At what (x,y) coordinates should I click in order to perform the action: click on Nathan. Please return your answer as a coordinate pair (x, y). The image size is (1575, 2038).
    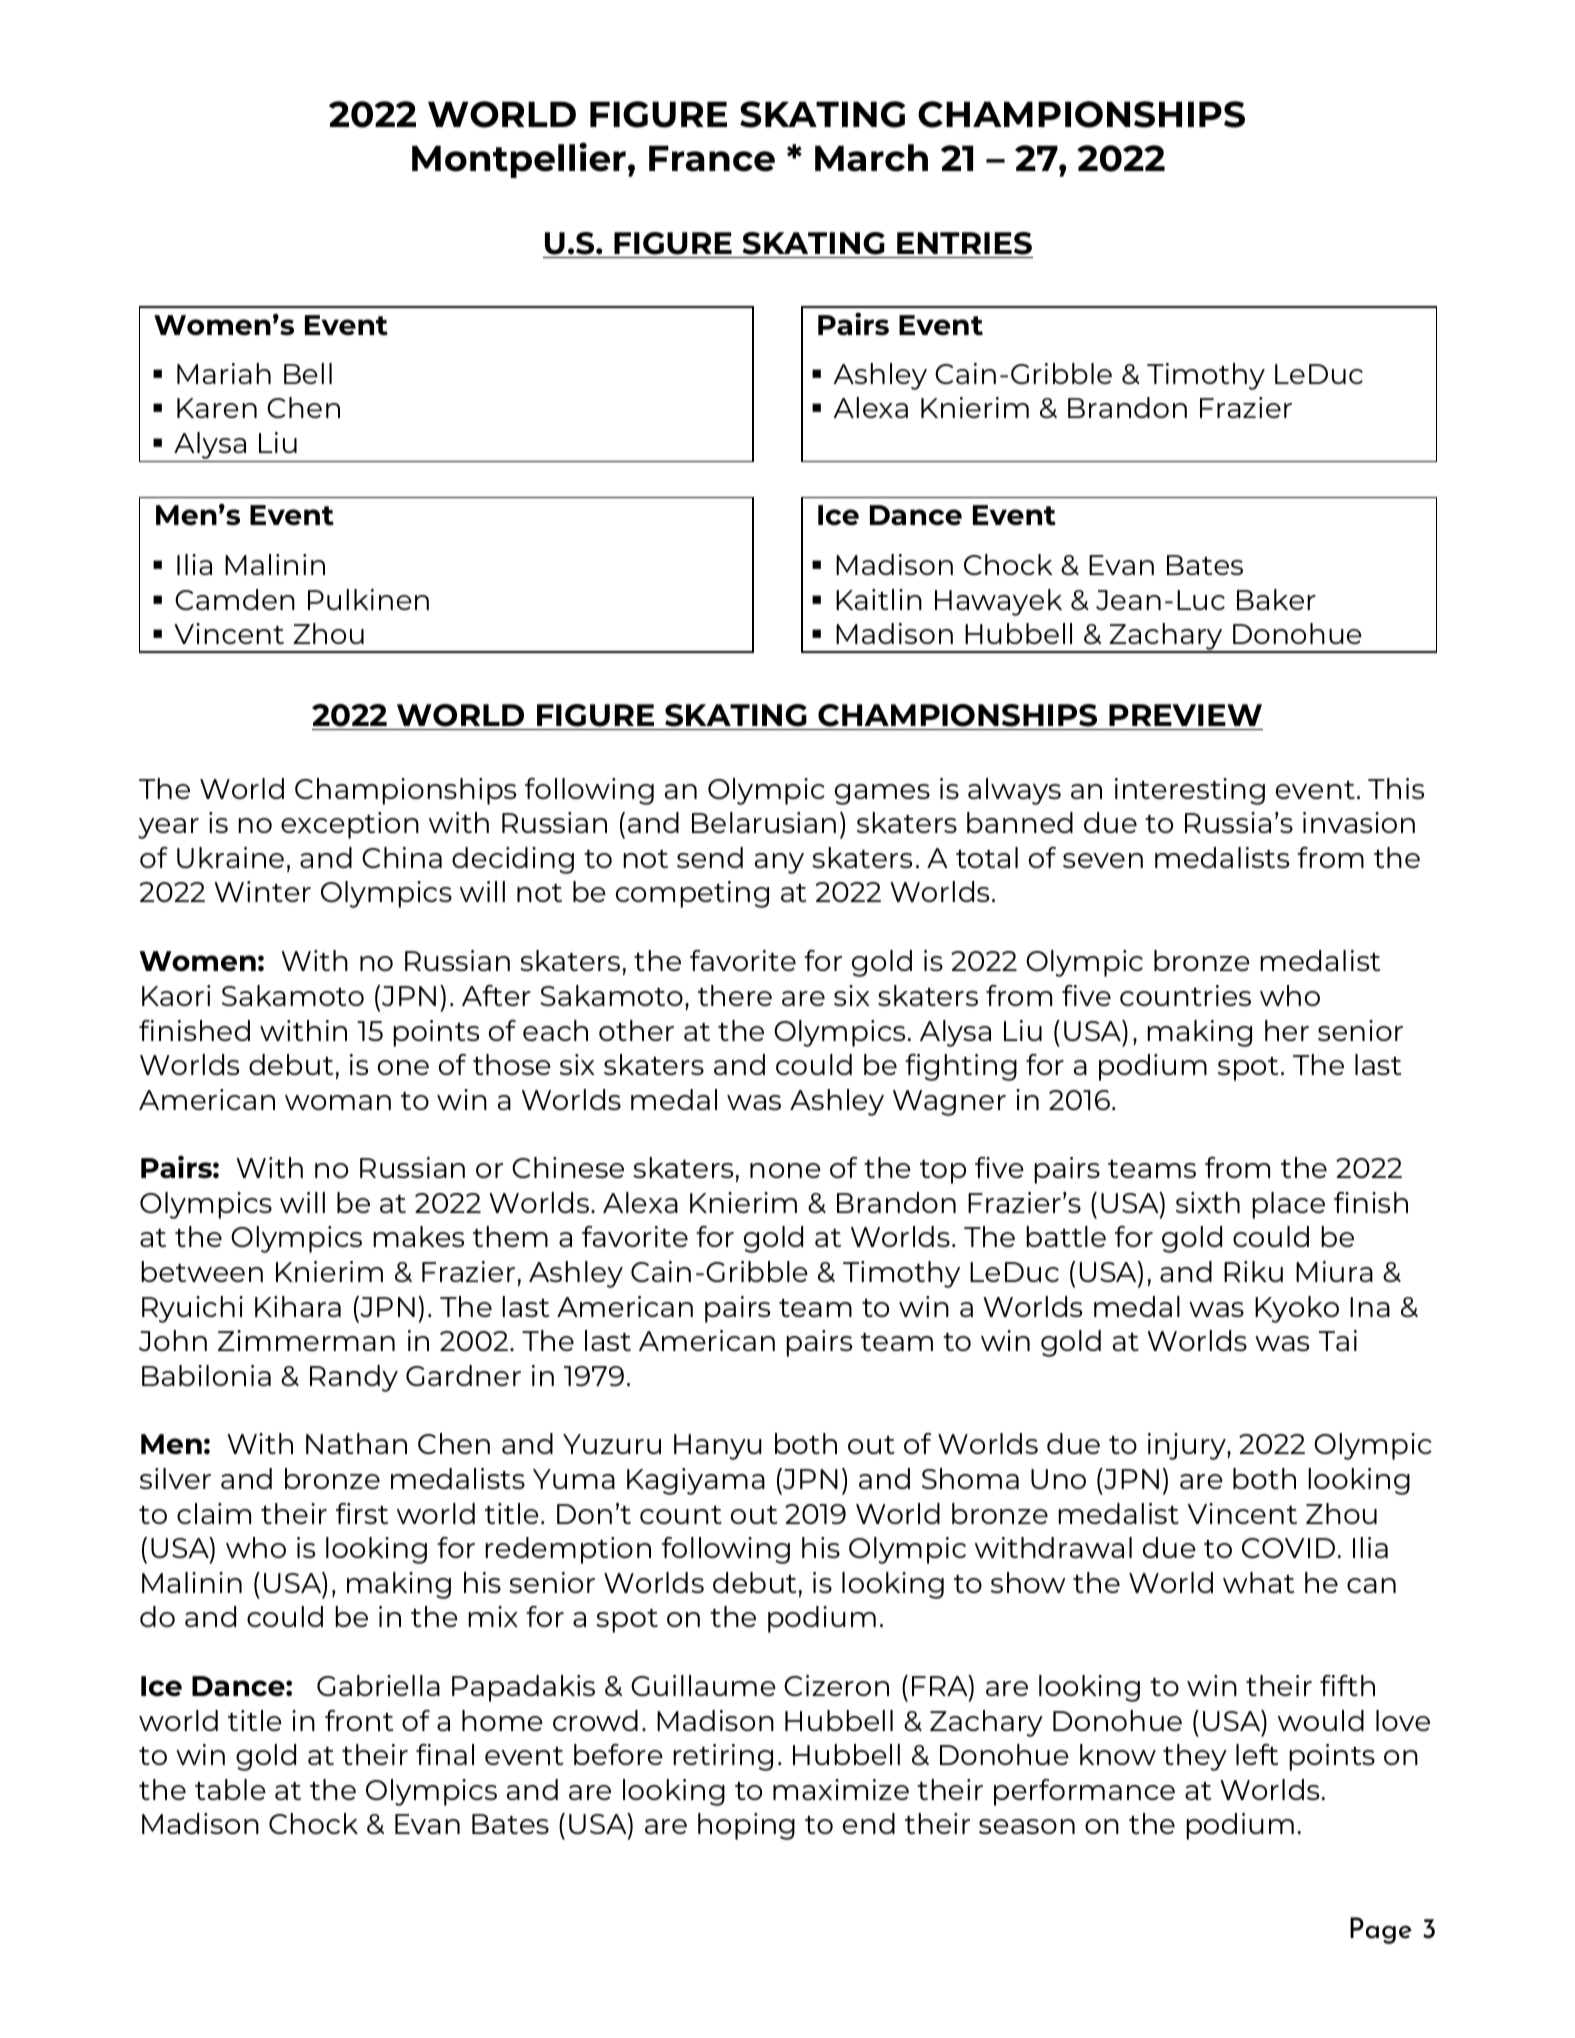
    Looking at the image, I should click on (356, 1443).
